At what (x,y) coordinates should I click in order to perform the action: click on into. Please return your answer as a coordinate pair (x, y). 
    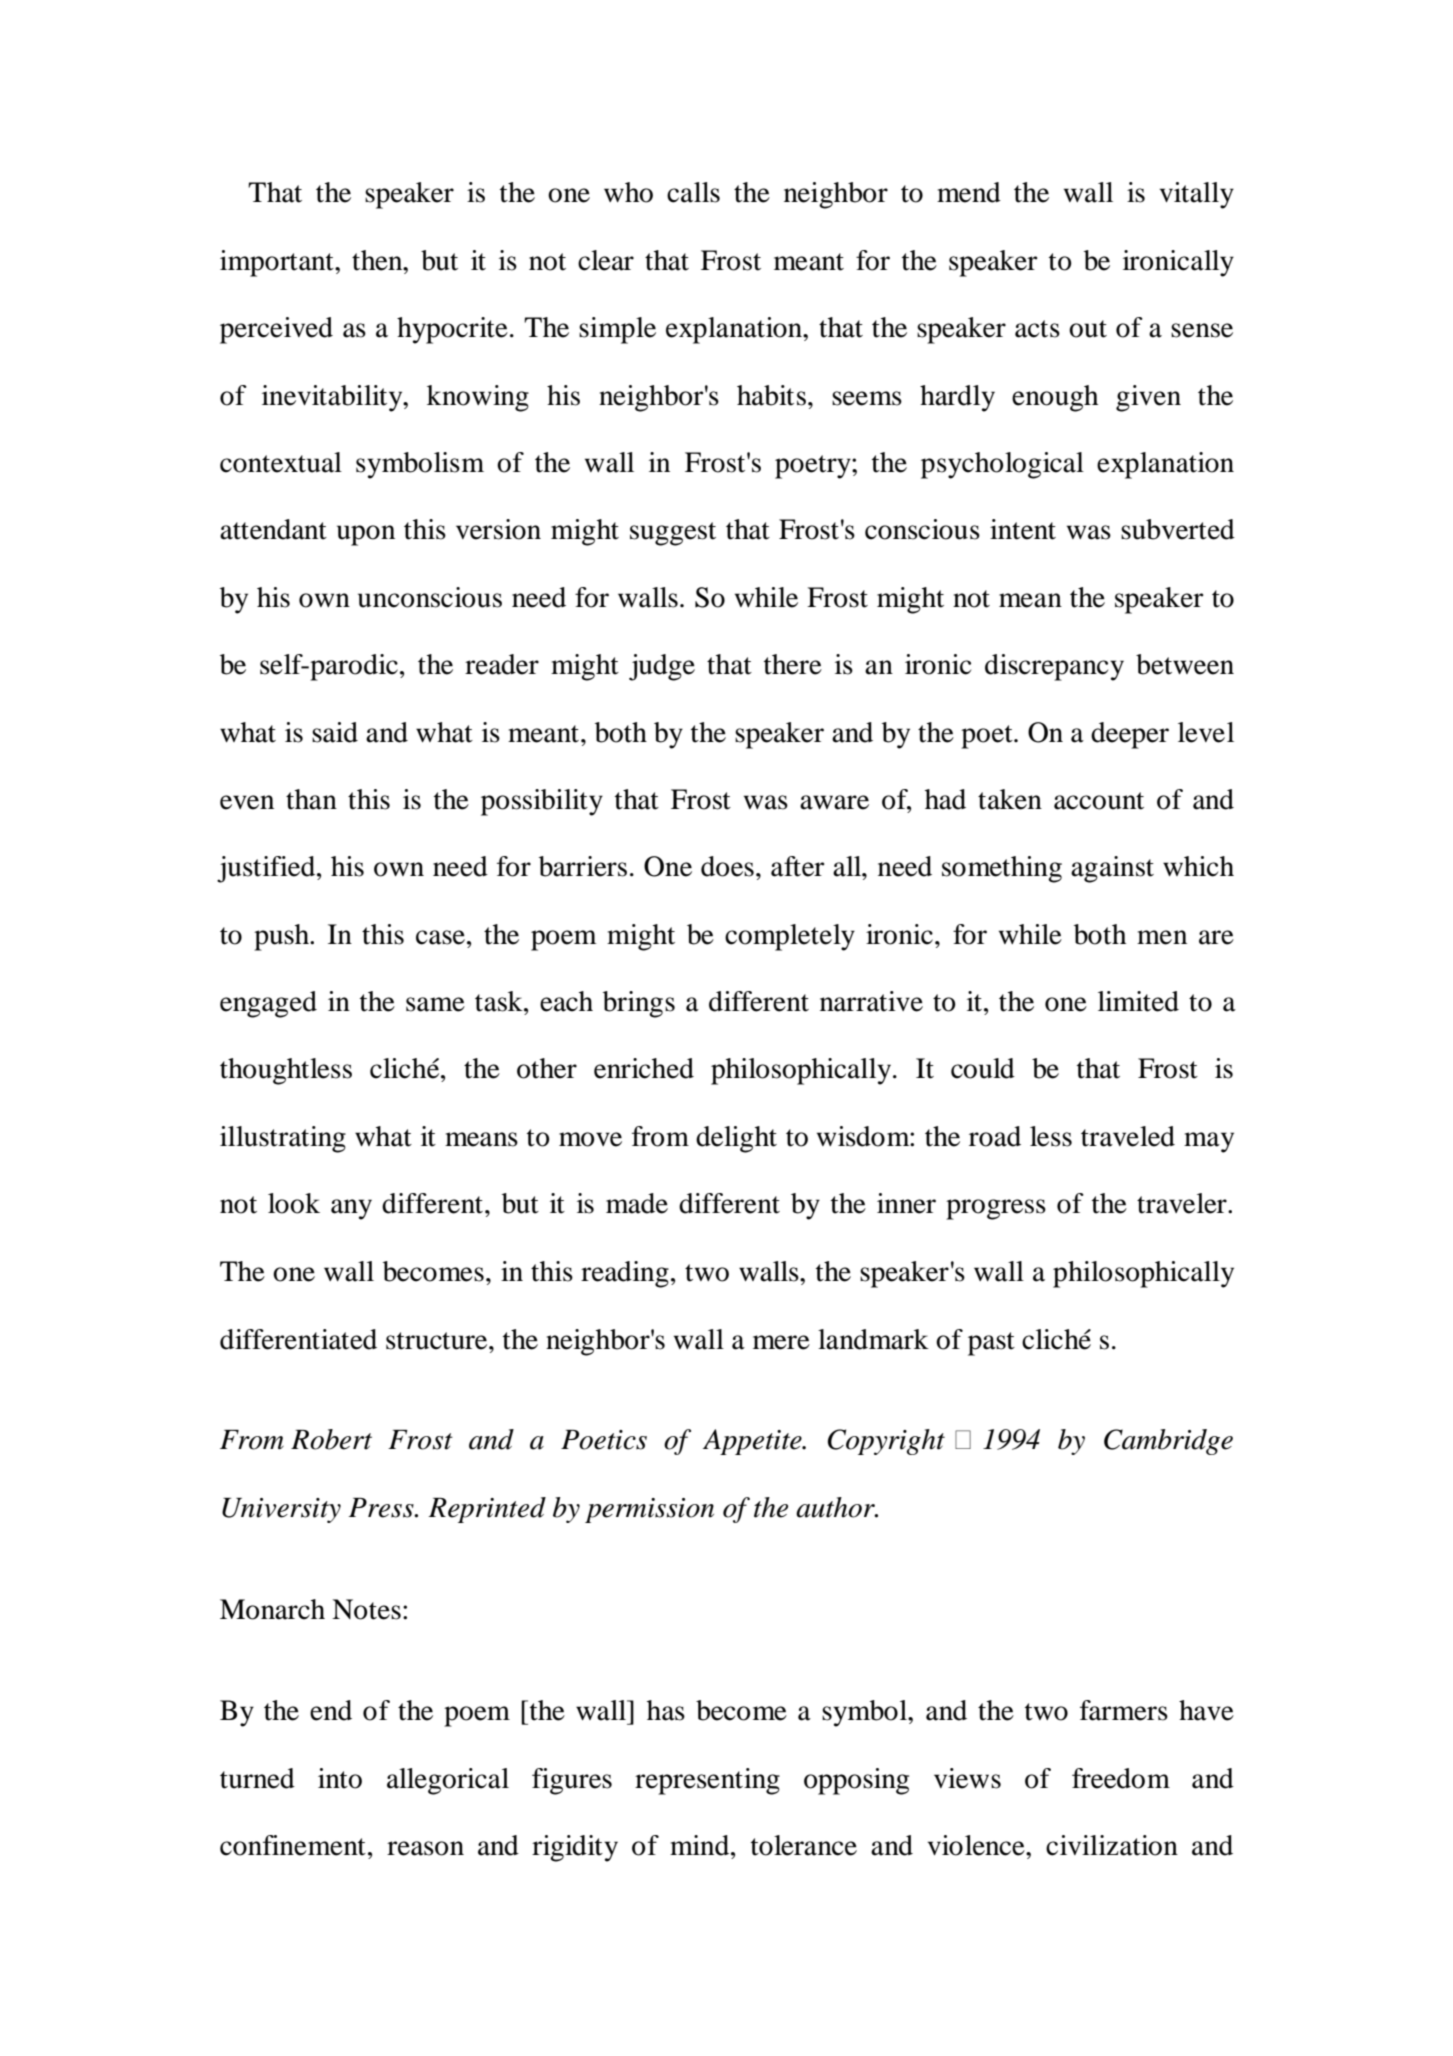
    Looking at the image, I should click on (340, 1778).
